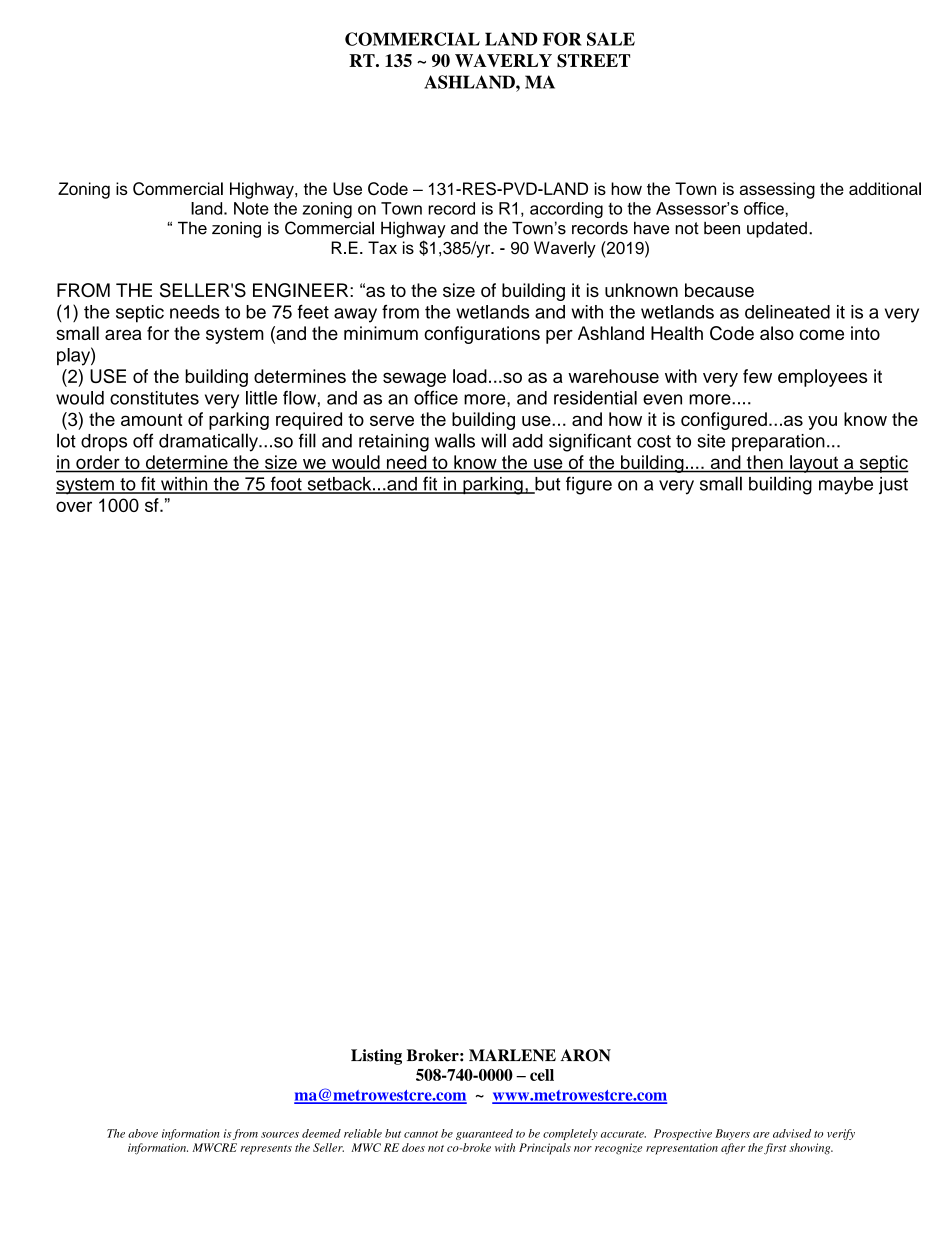  What do you see at coordinates (74, 506) in the screenshot?
I see `over` at bounding box center [74, 506].
